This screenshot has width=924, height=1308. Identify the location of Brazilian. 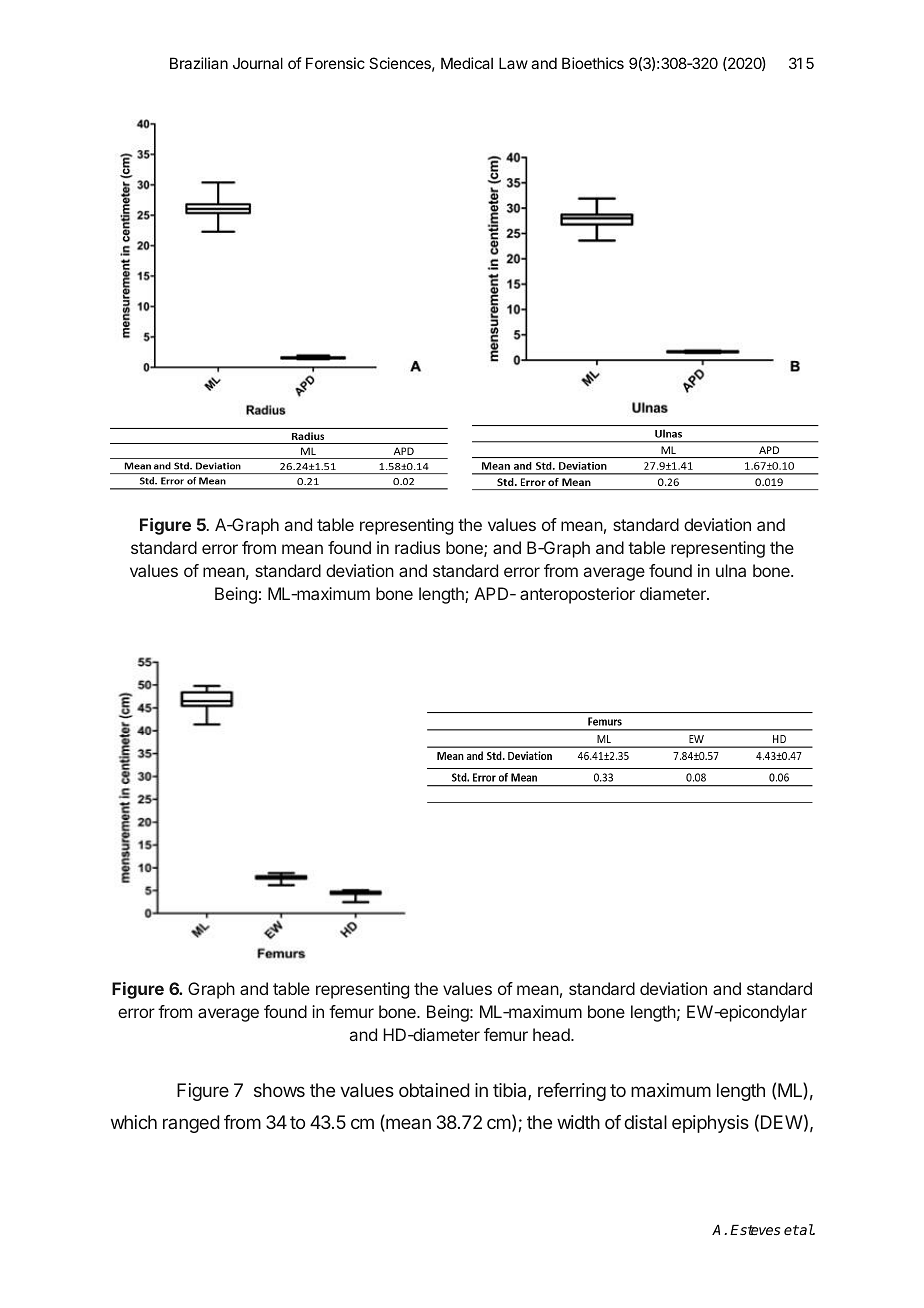
(199, 63).
